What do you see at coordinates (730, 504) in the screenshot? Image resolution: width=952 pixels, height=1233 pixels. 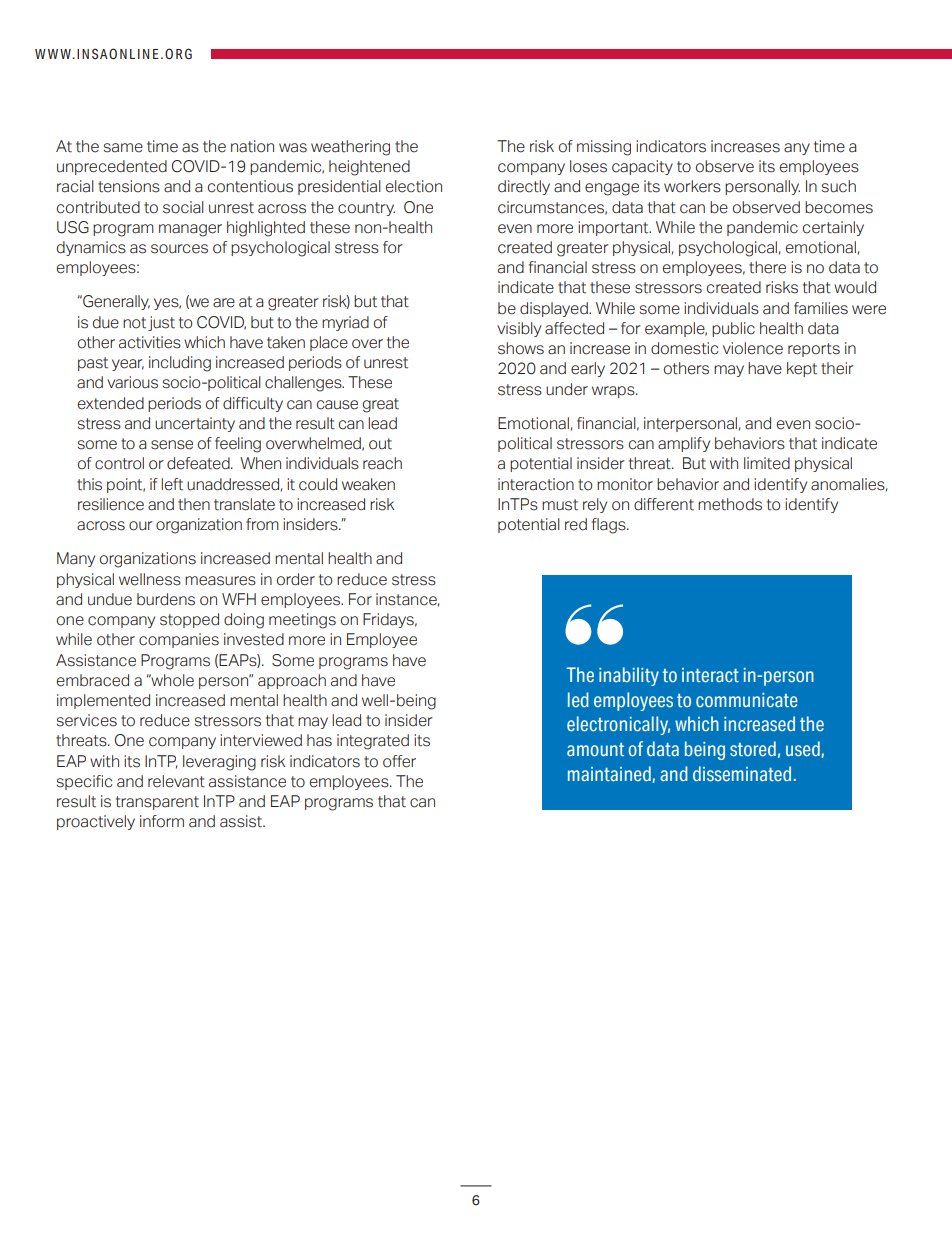 I see `methods` at bounding box center [730, 504].
